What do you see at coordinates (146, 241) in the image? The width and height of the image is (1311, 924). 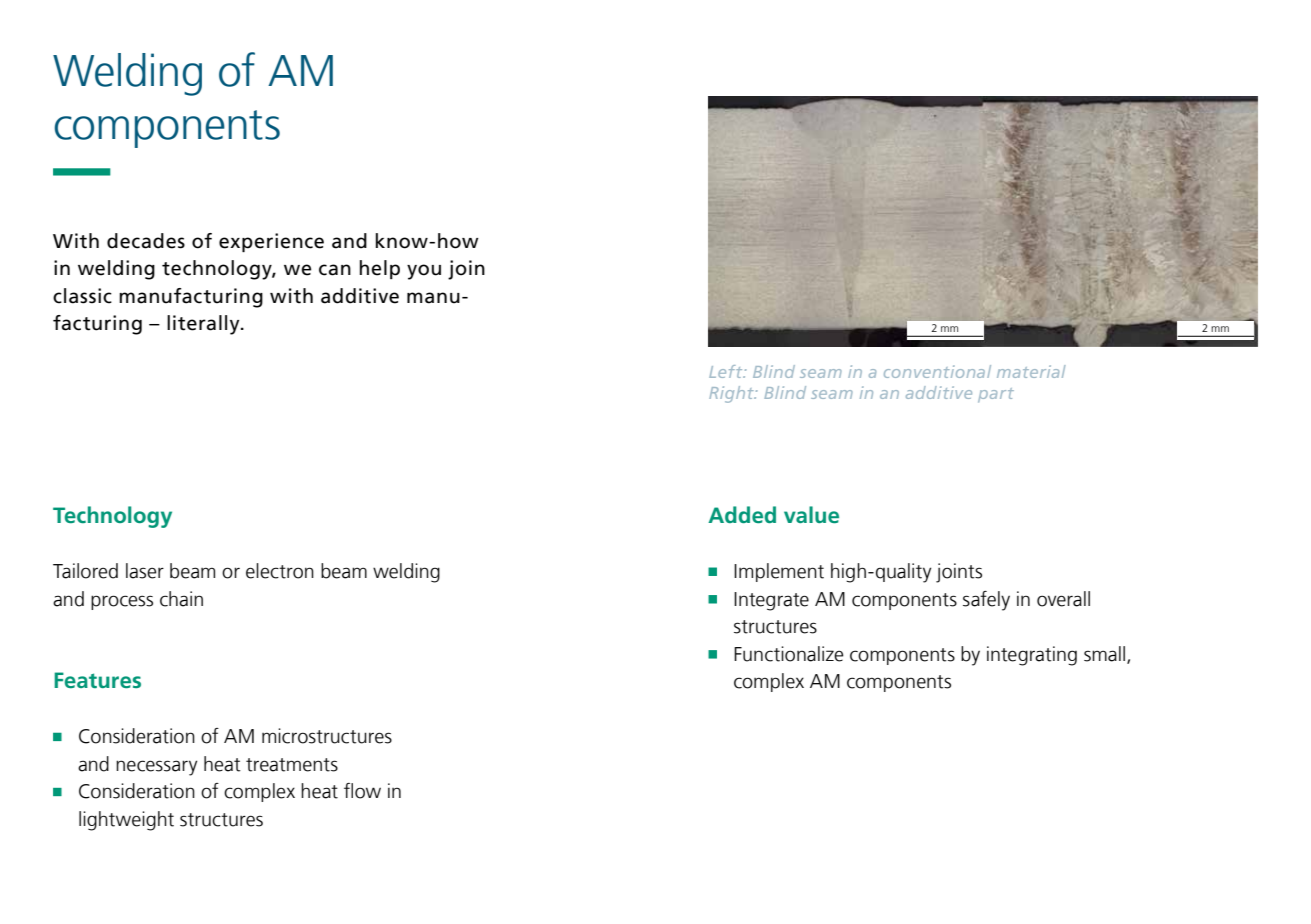 I see `decades` at bounding box center [146, 241].
